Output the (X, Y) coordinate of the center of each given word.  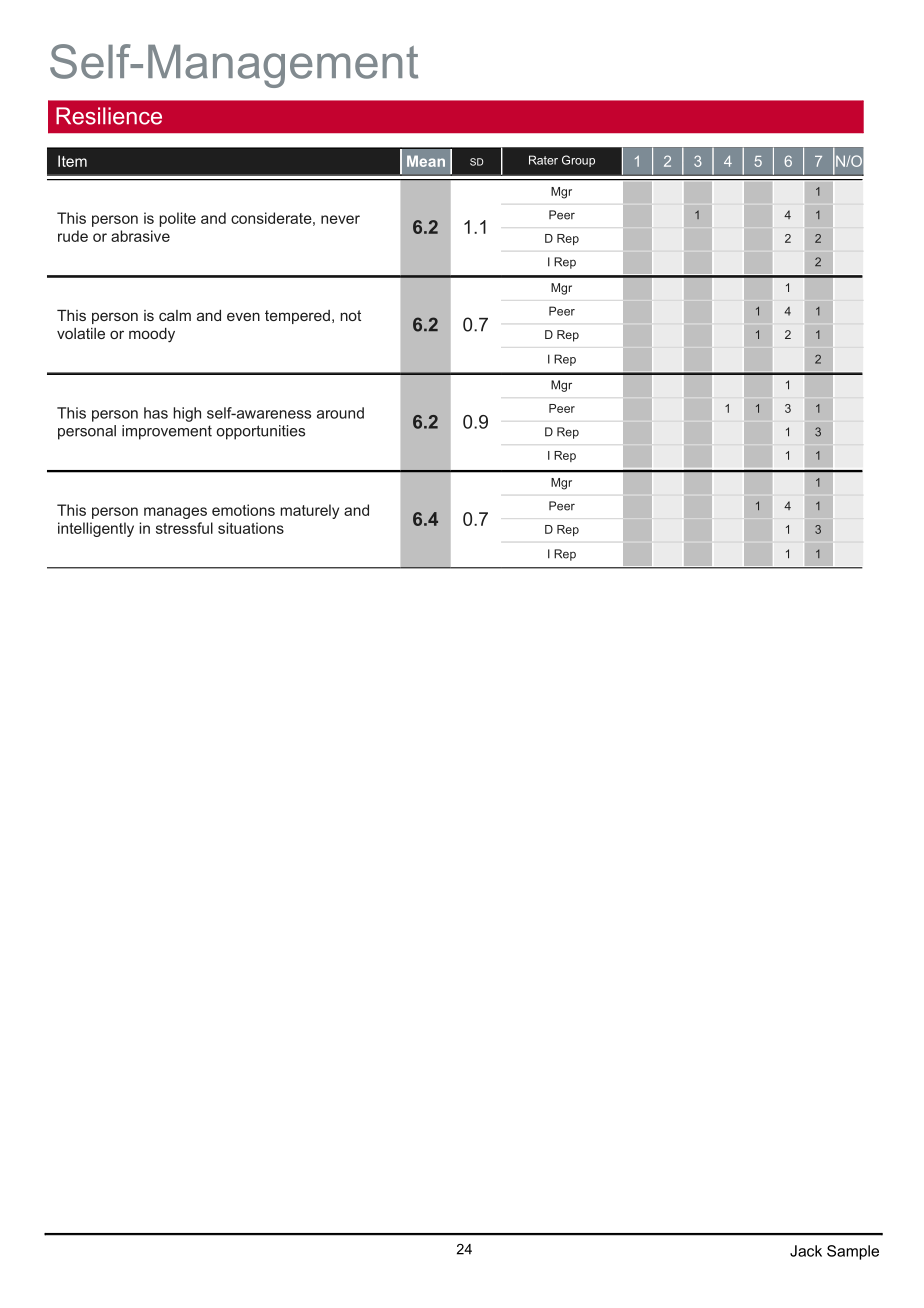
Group (578, 161)
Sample (853, 1252)
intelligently (96, 529)
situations (251, 528)
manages (175, 513)
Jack (806, 1251)
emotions (243, 510)
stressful (184, 528)
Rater (543, 160)
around (340, 413)
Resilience (109, 116)
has (156, 413)
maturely (309, 511)
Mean (426, 161)
